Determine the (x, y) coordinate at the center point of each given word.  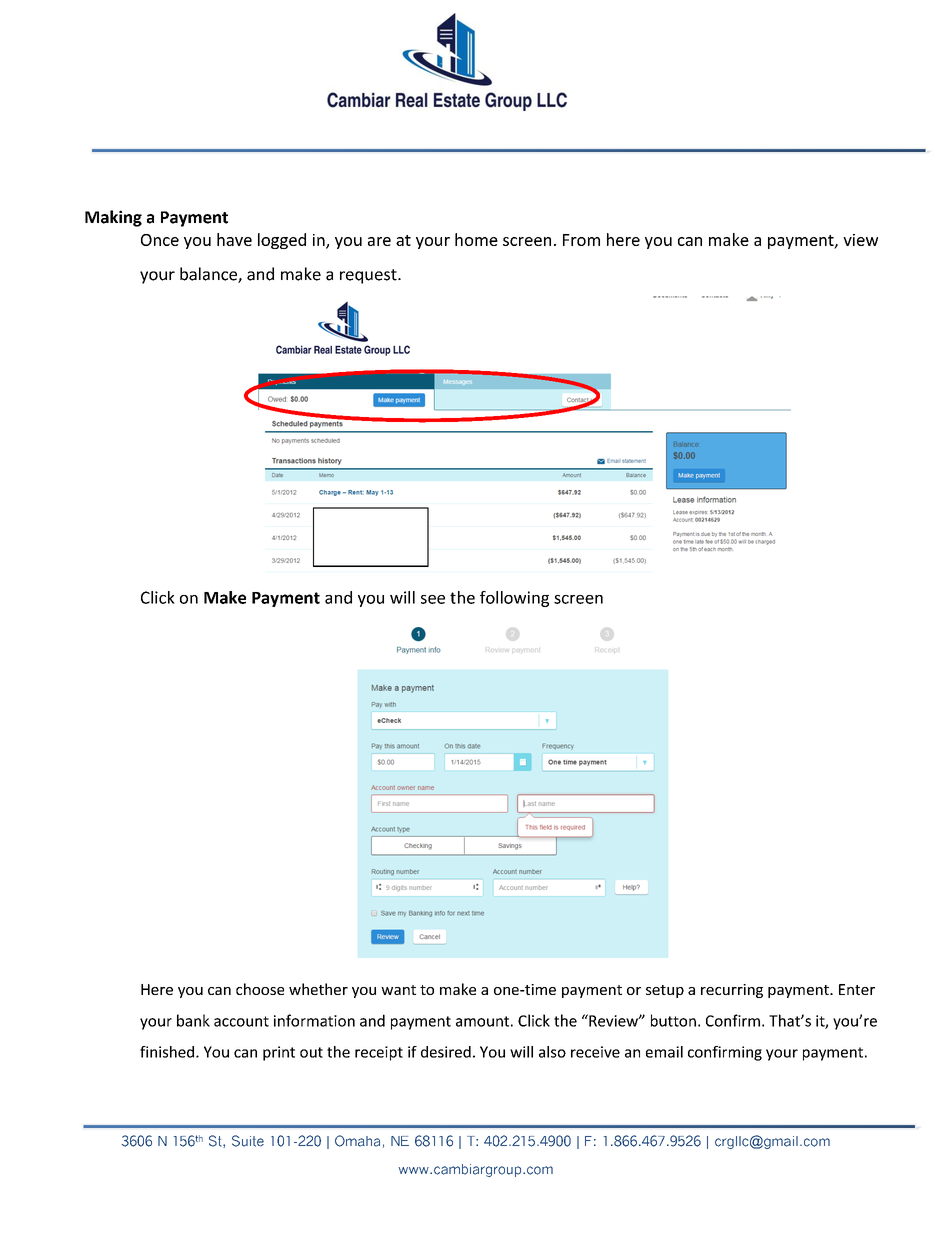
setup (665, 991)
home (476, 239)
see (433, 599)
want (398, 990)
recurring (732, 991)
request (369, 276)
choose (260, 989)
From (581, 240)
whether (318, 989)
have (234, 239)
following (514, 599)
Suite (248, 1141)
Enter (857, 989)
